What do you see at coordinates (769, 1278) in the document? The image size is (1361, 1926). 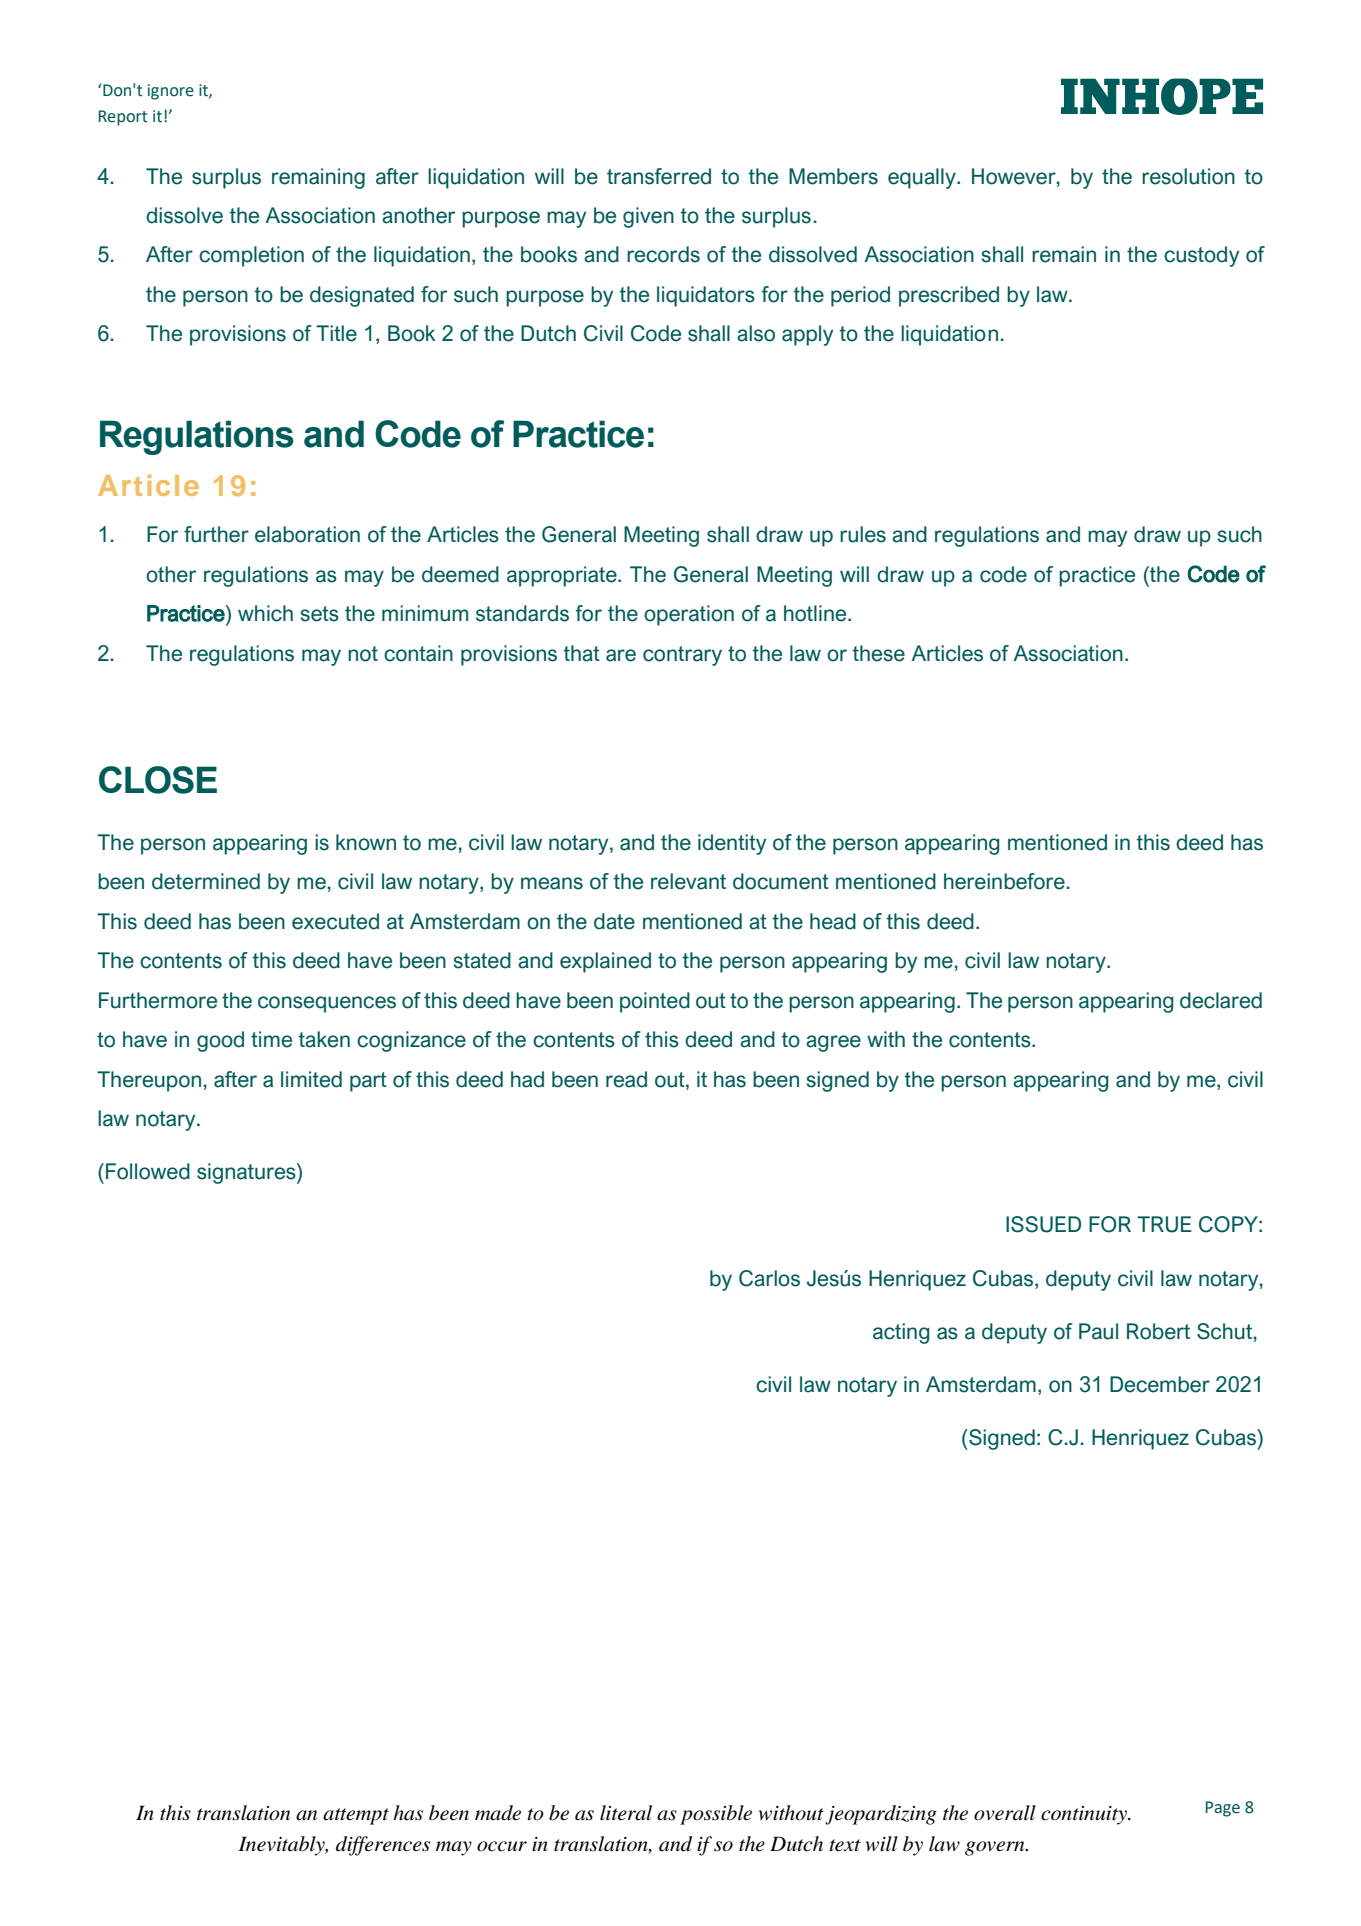 I see `Carlos` at bounding box center [769, 1278].
